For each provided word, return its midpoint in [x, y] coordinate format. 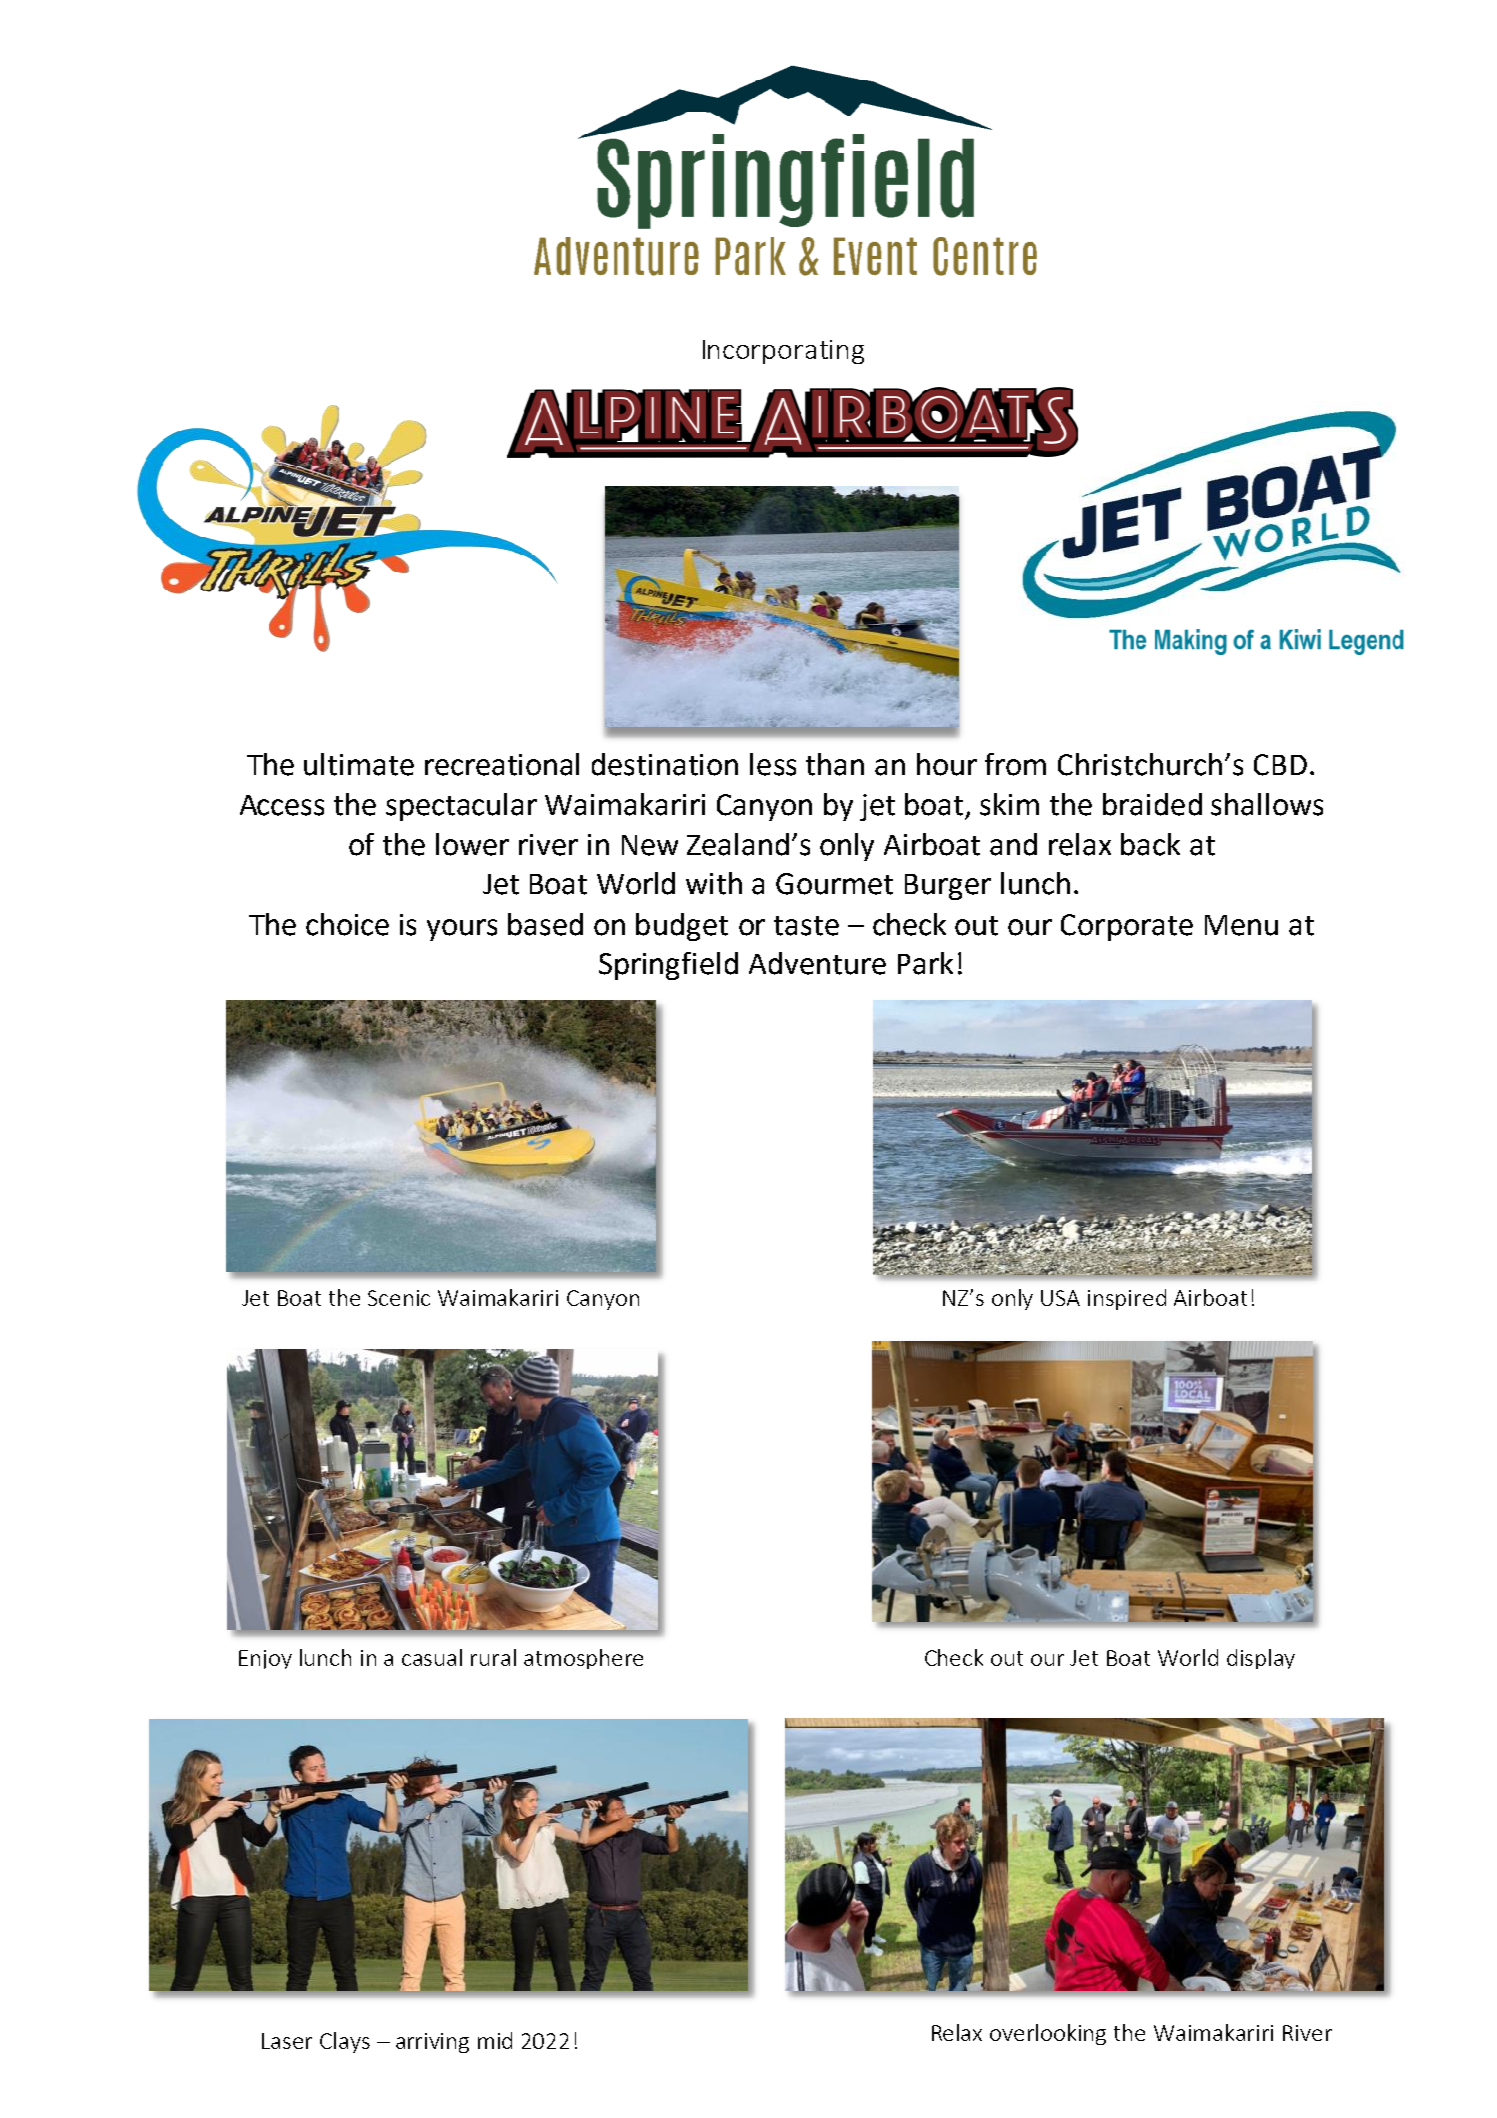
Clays [345, 2042]
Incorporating [783, 352]
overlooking [1048, 2034]
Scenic [399, 1298]
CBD [1280, 765]
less [773, 764]
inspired [1127, 1299]
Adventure [817, 963]
